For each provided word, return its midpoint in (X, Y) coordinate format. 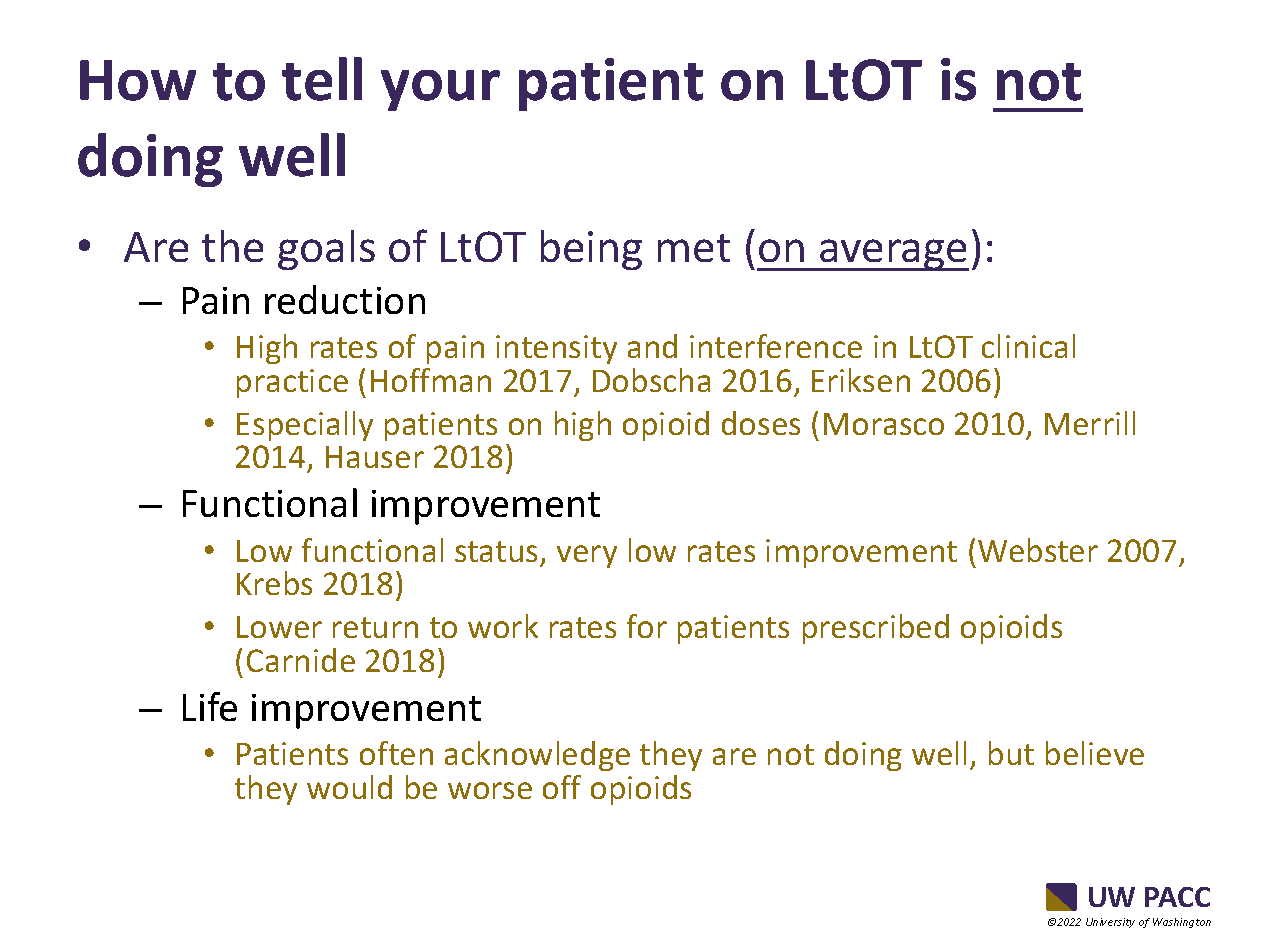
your (440, 90)
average (893, 255)
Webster (1038, 550)
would (349, 787)
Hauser (375, 457)
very (587, 556)
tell (322, 79)
